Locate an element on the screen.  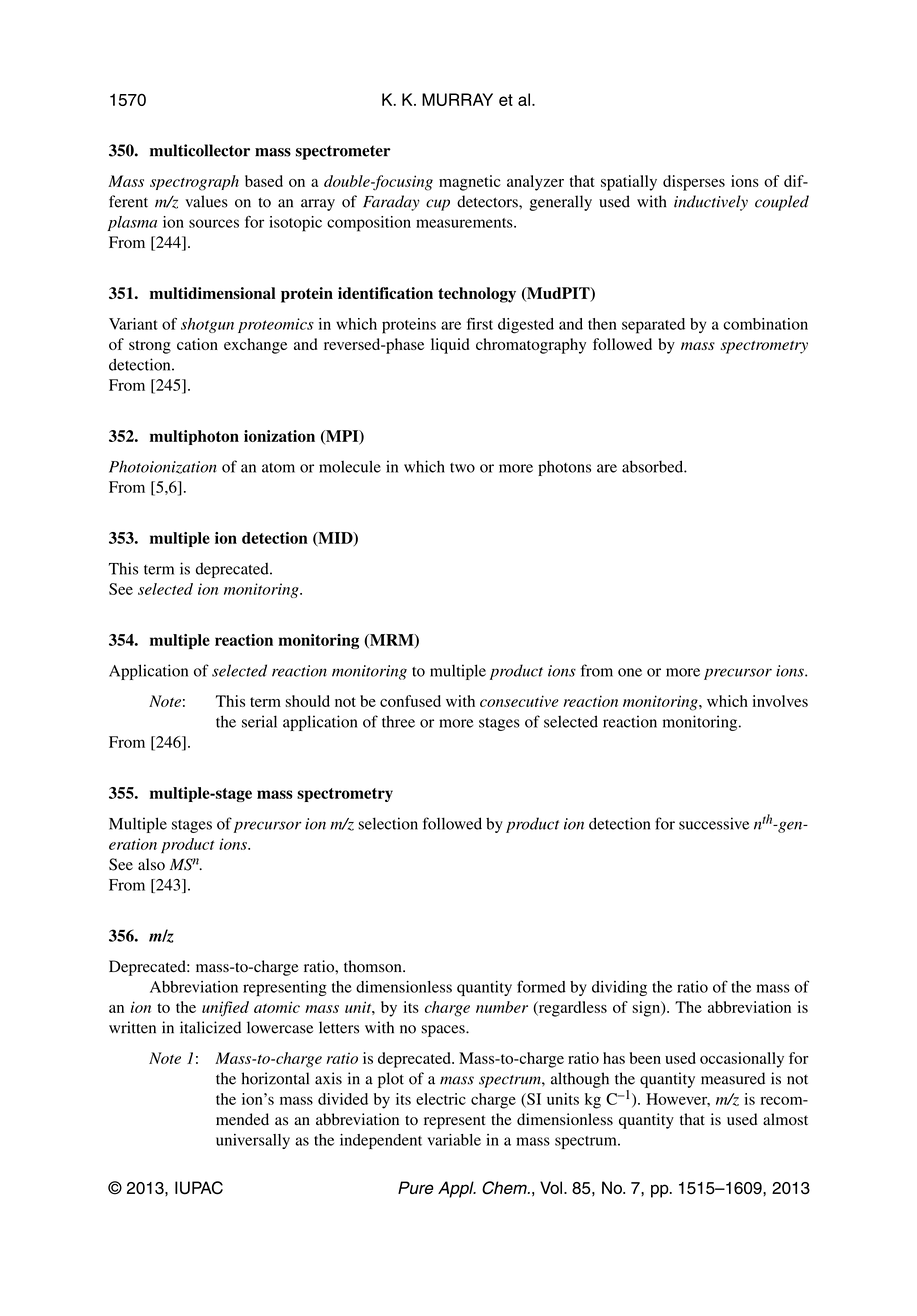
IUPAC is located at coordinates (199, 1188).
